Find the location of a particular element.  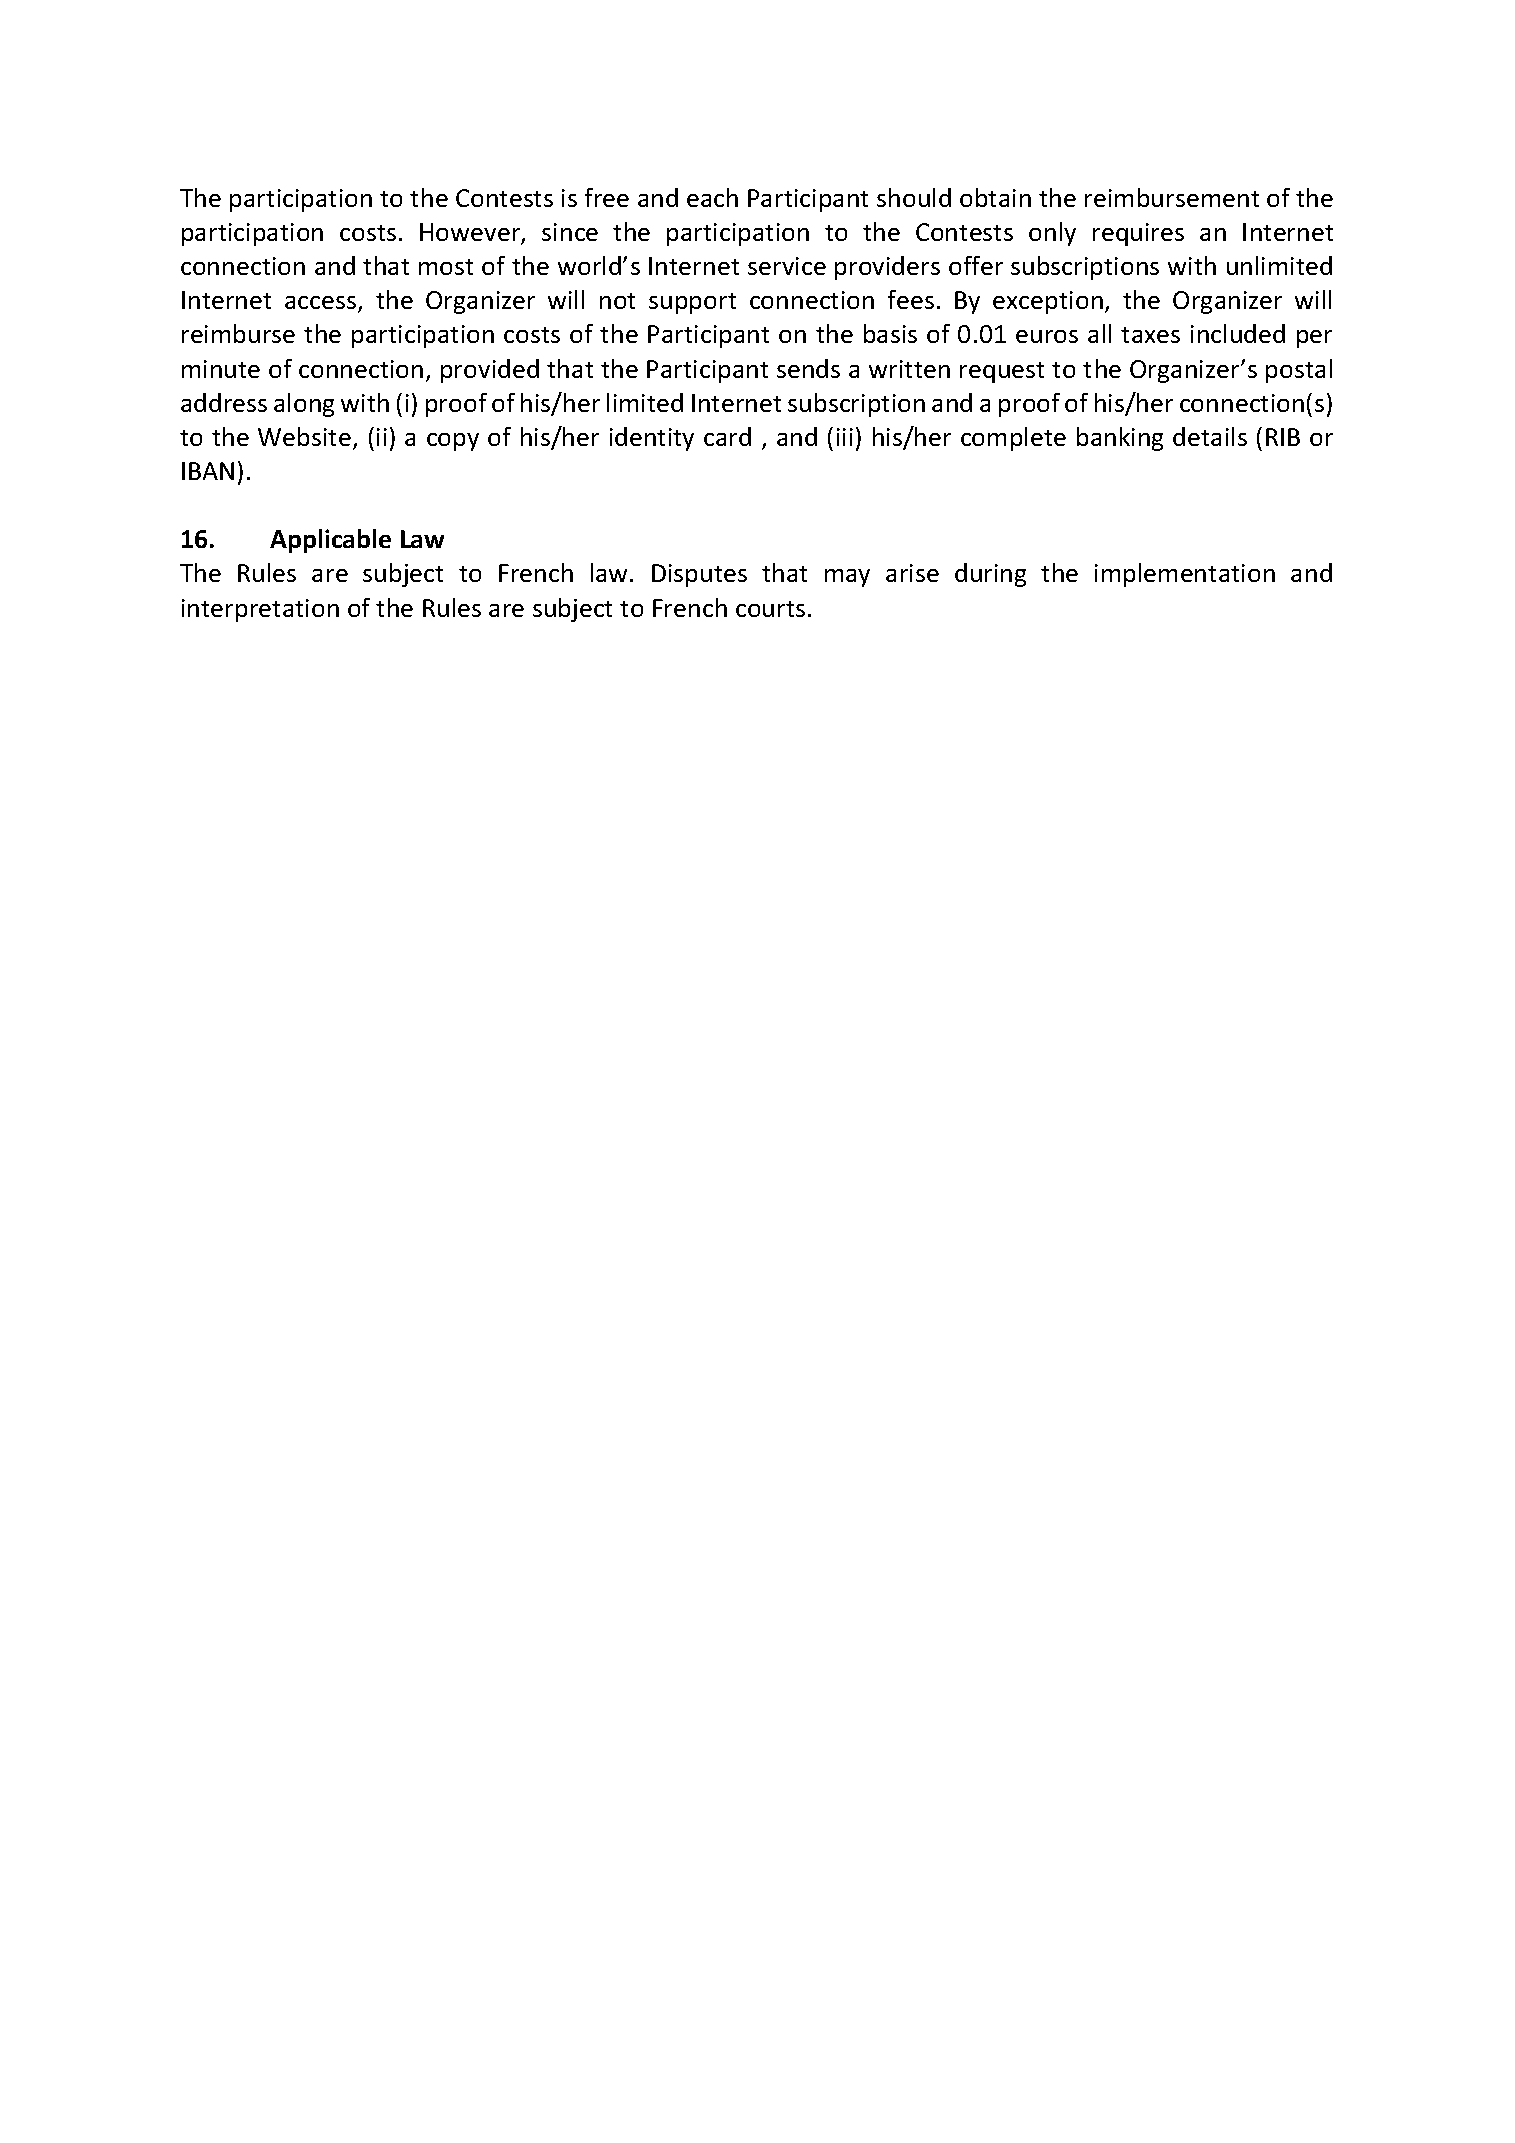

identity is located at coordinates (652, 439).
